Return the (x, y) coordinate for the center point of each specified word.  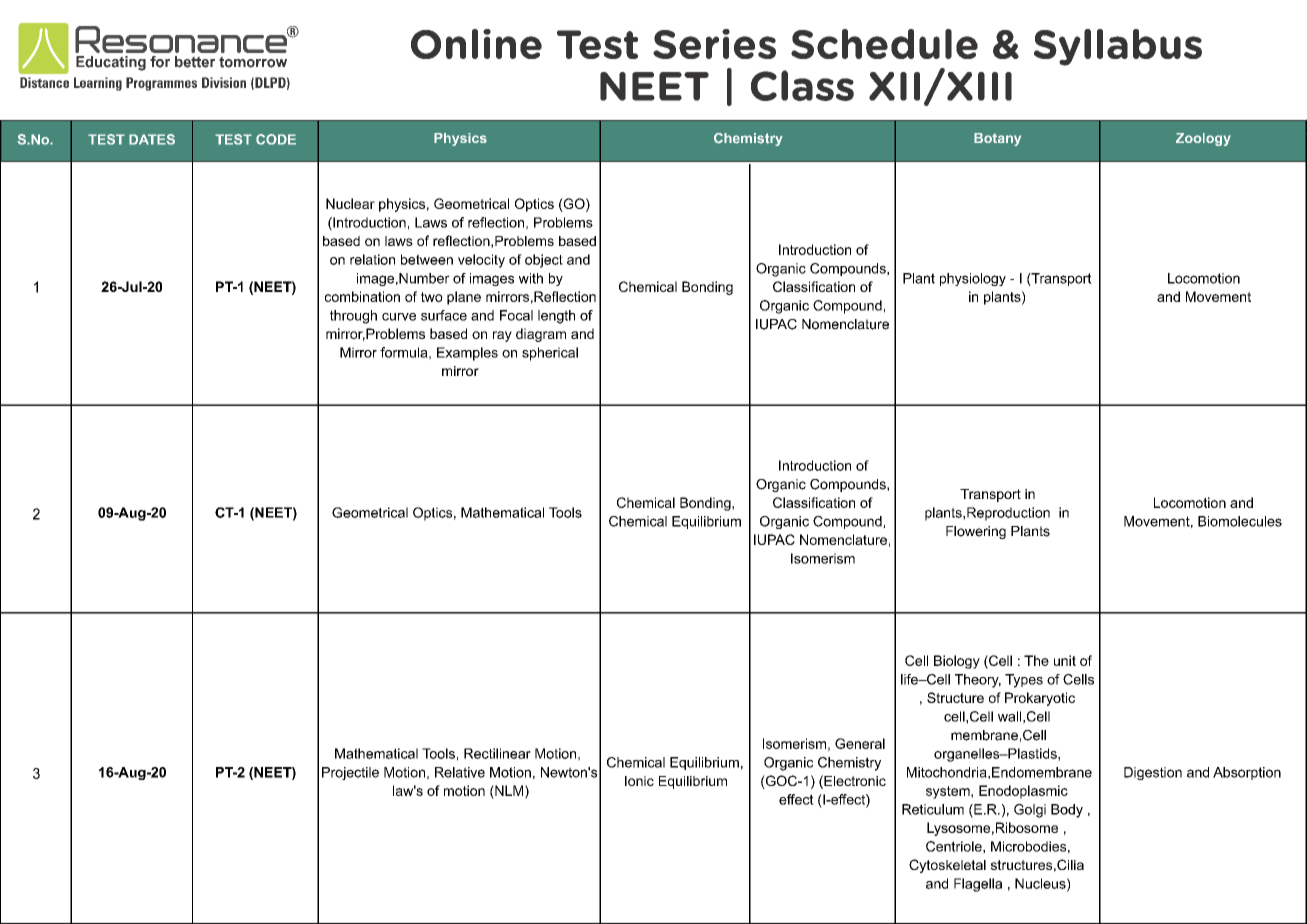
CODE (276, 139)
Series (714, 44)
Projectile (350, 773)
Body (1067, 811)
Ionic (639, 781)
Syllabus (1118, 47)
